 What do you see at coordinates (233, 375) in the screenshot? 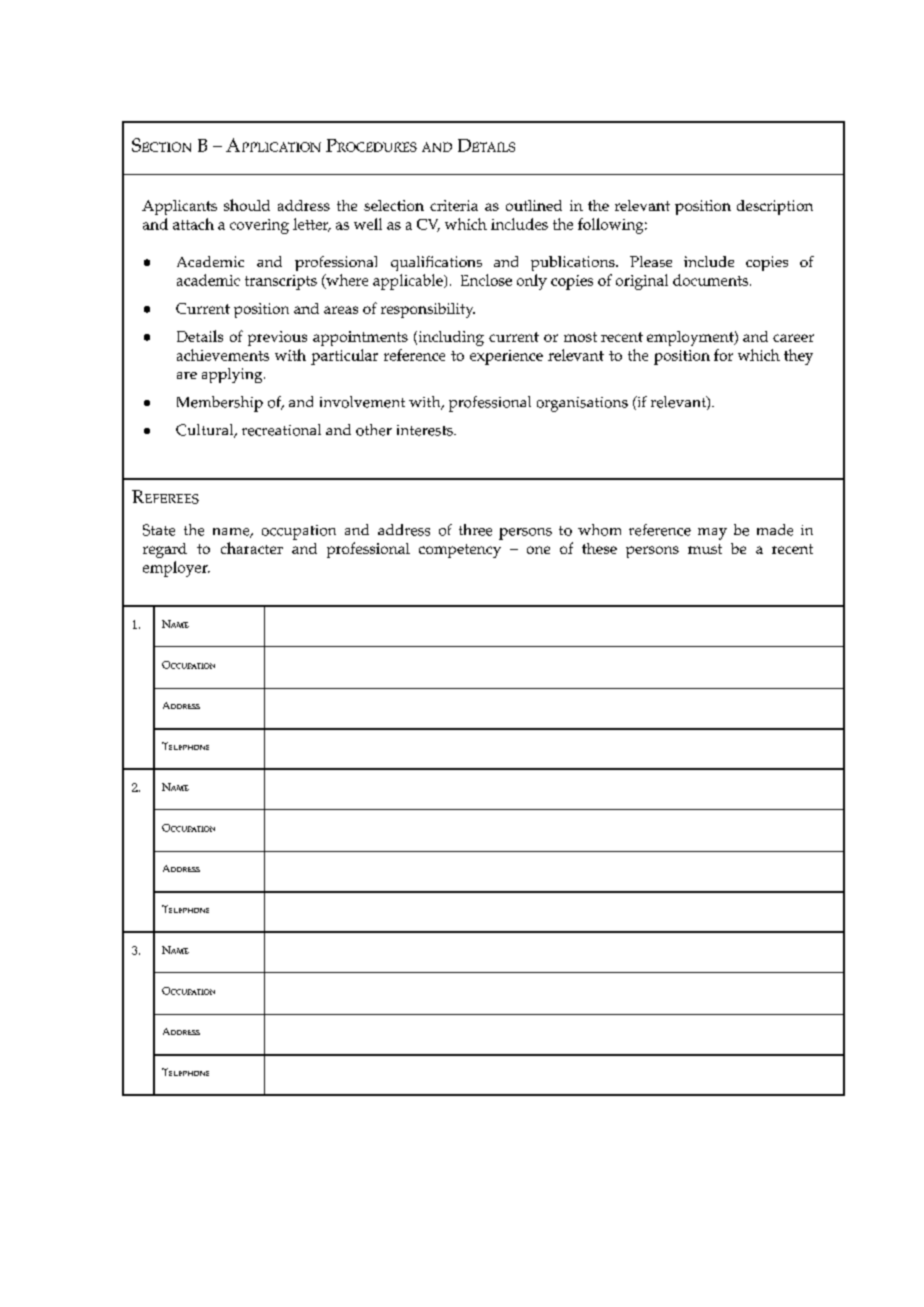
I see `applying` at bounding box center [233, 375].
